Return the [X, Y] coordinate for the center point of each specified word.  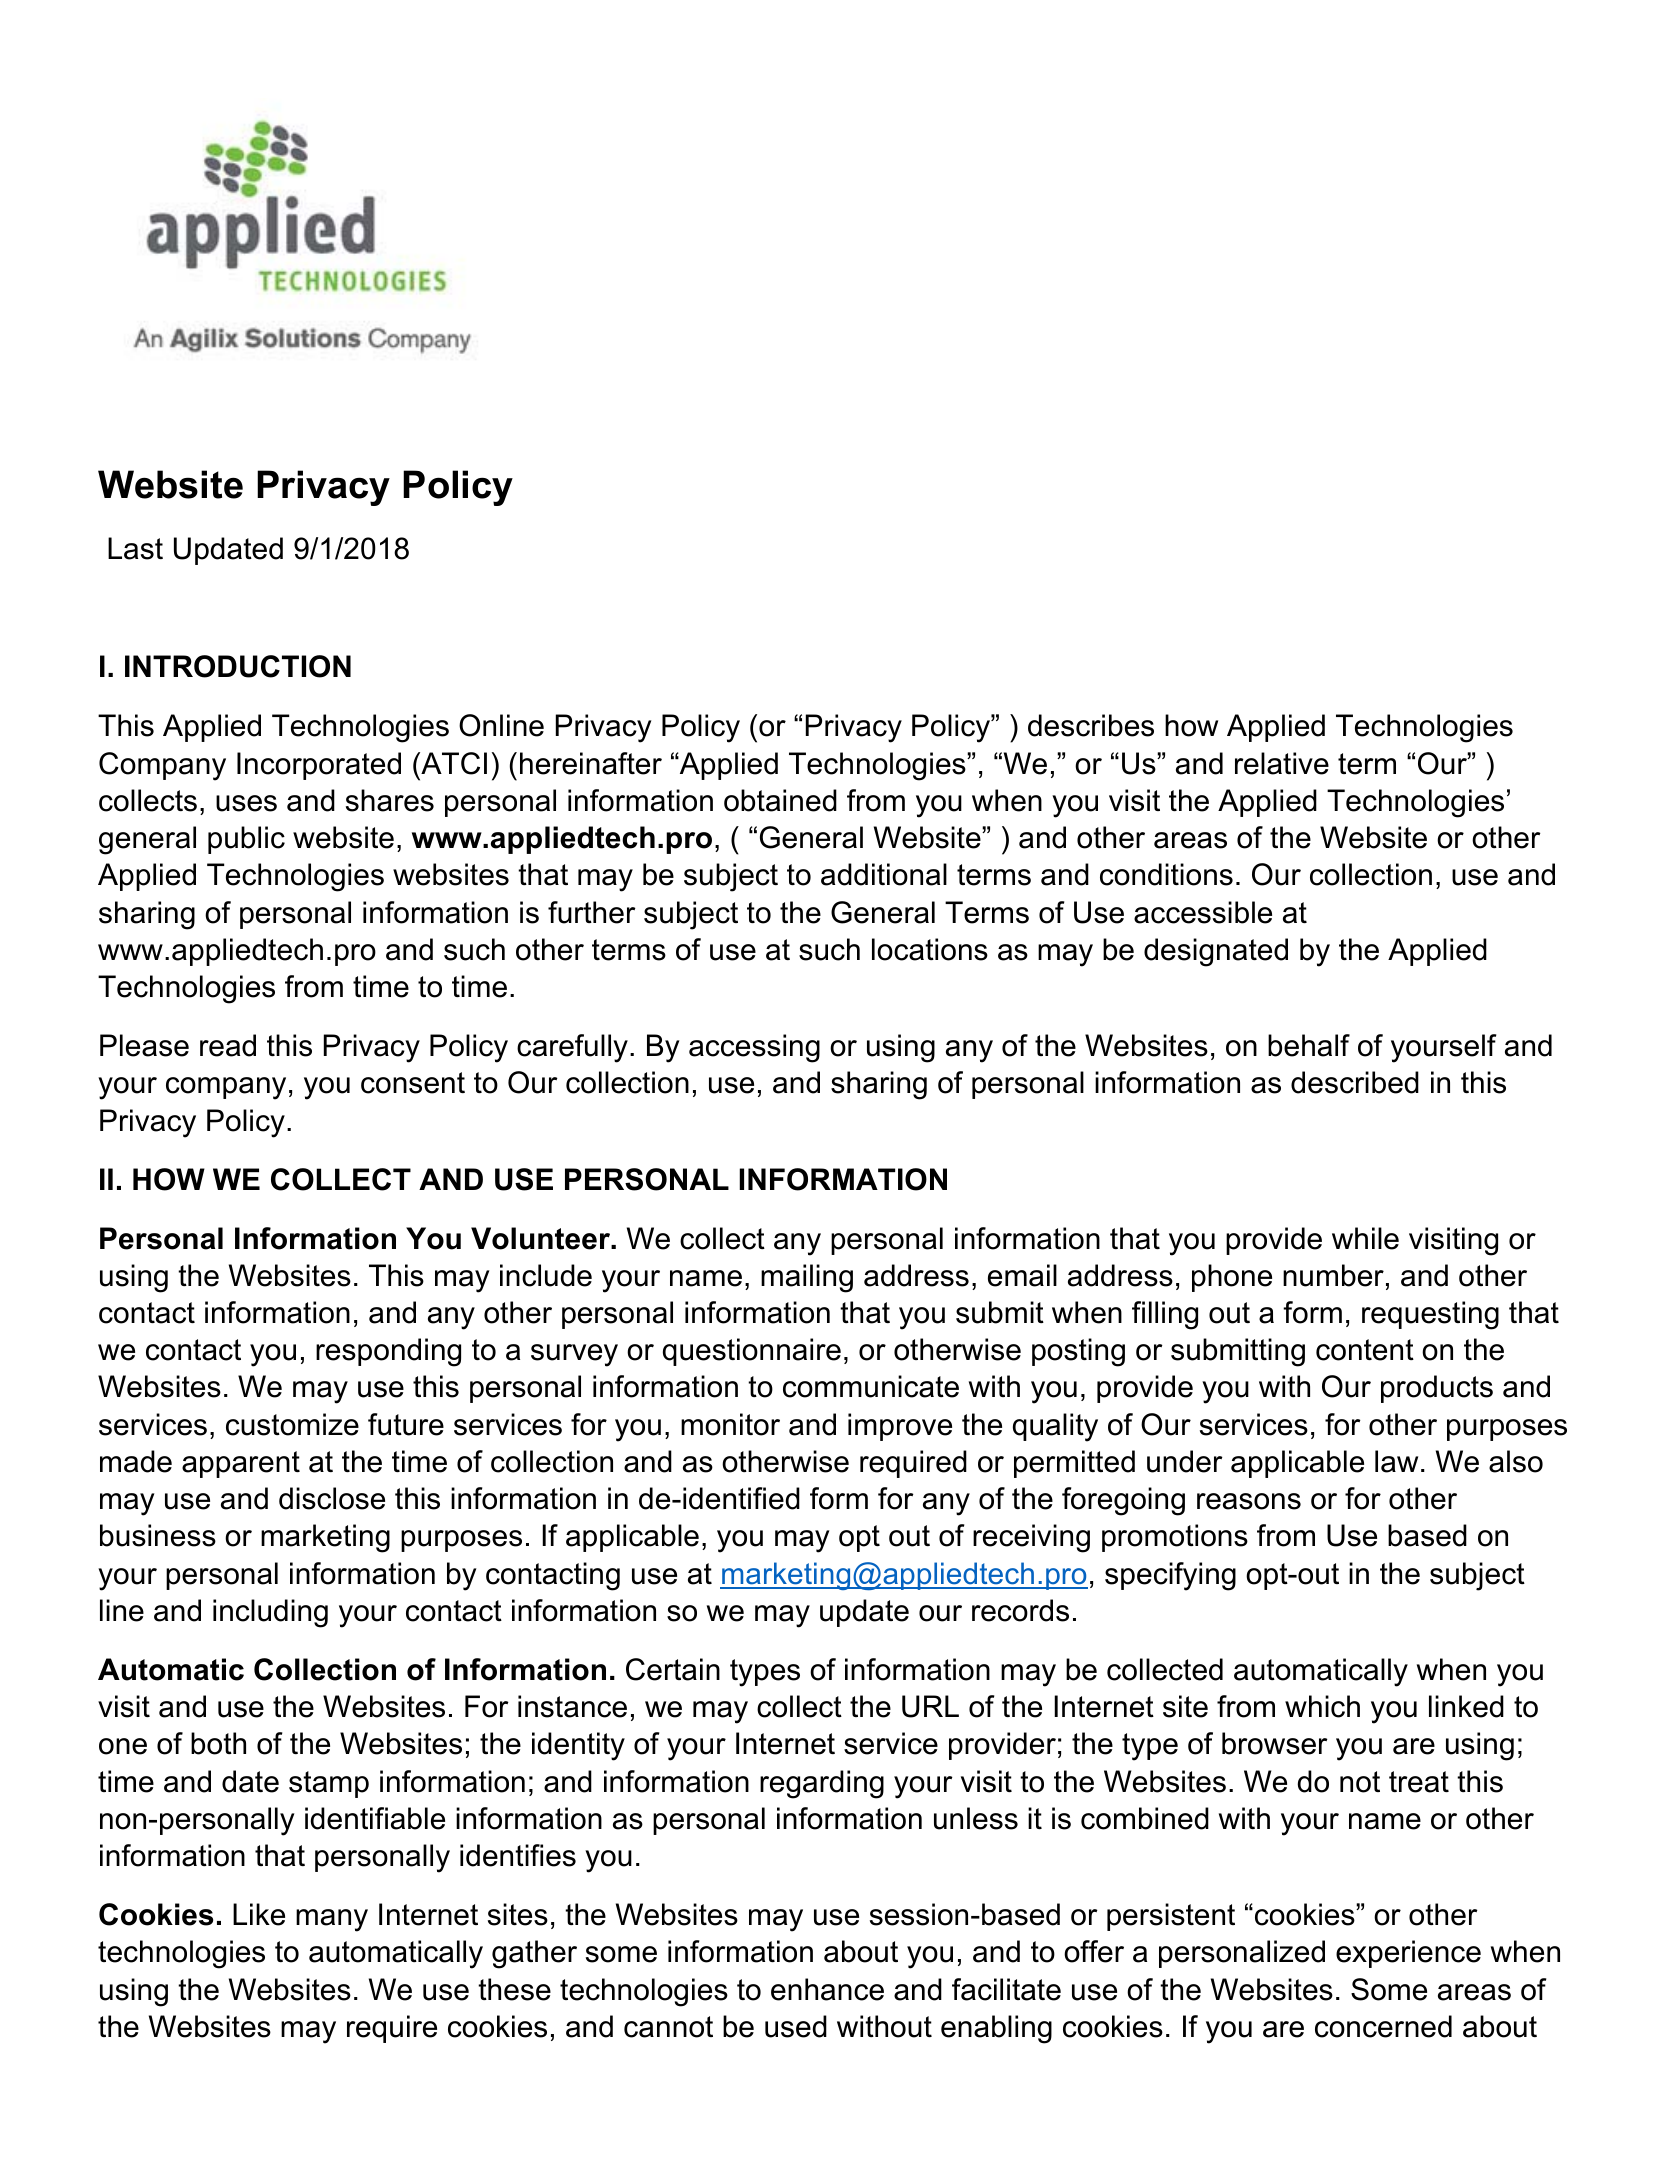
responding [388, 1352]
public [246, 840]
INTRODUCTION [238, 666]
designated [1216, 952]
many [332, 1920]
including [270, 1613]
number [1333, 1275]
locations [930, 949]
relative [1282, 763]
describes [1091, 725]
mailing [807, 1278]
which [1322, 1706]
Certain [673, 1669]
